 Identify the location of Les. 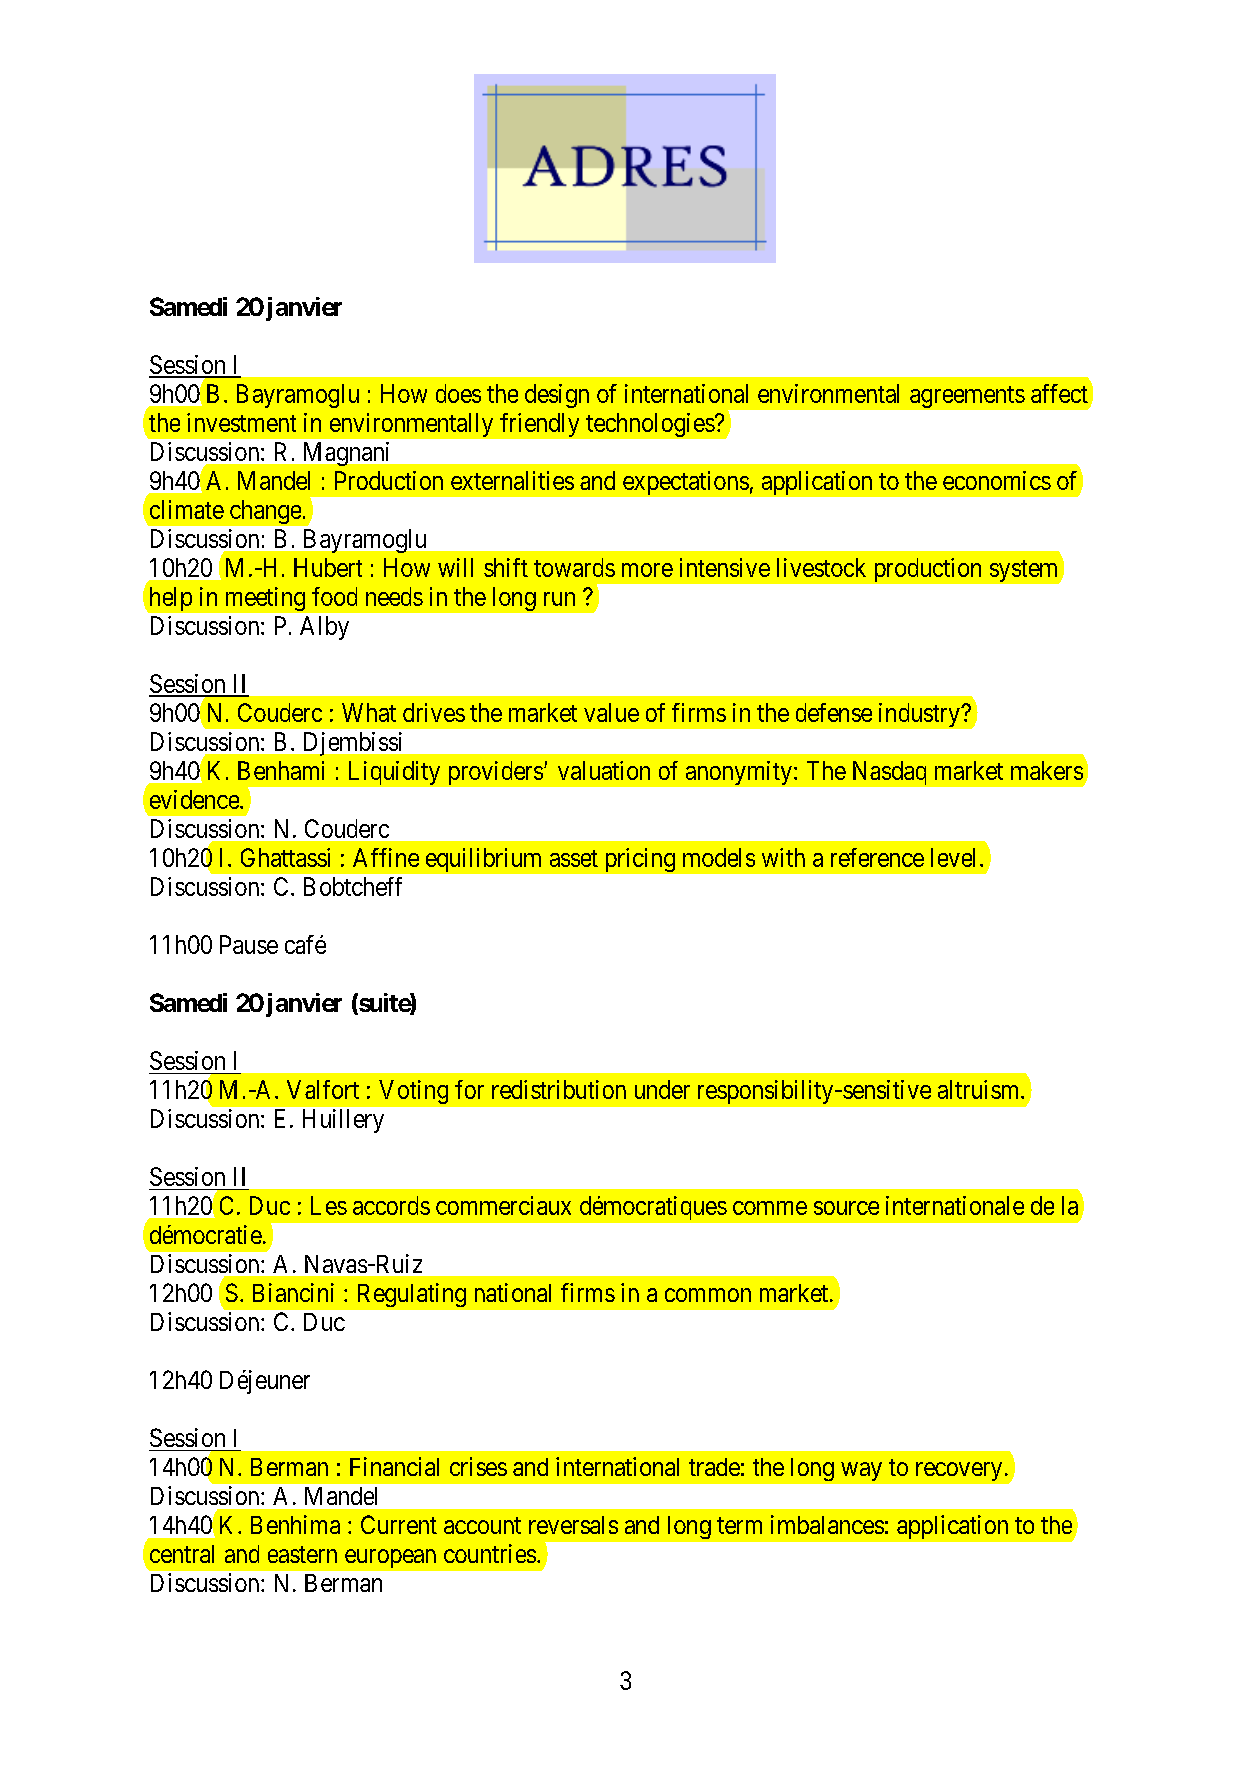
(329, 1205).
